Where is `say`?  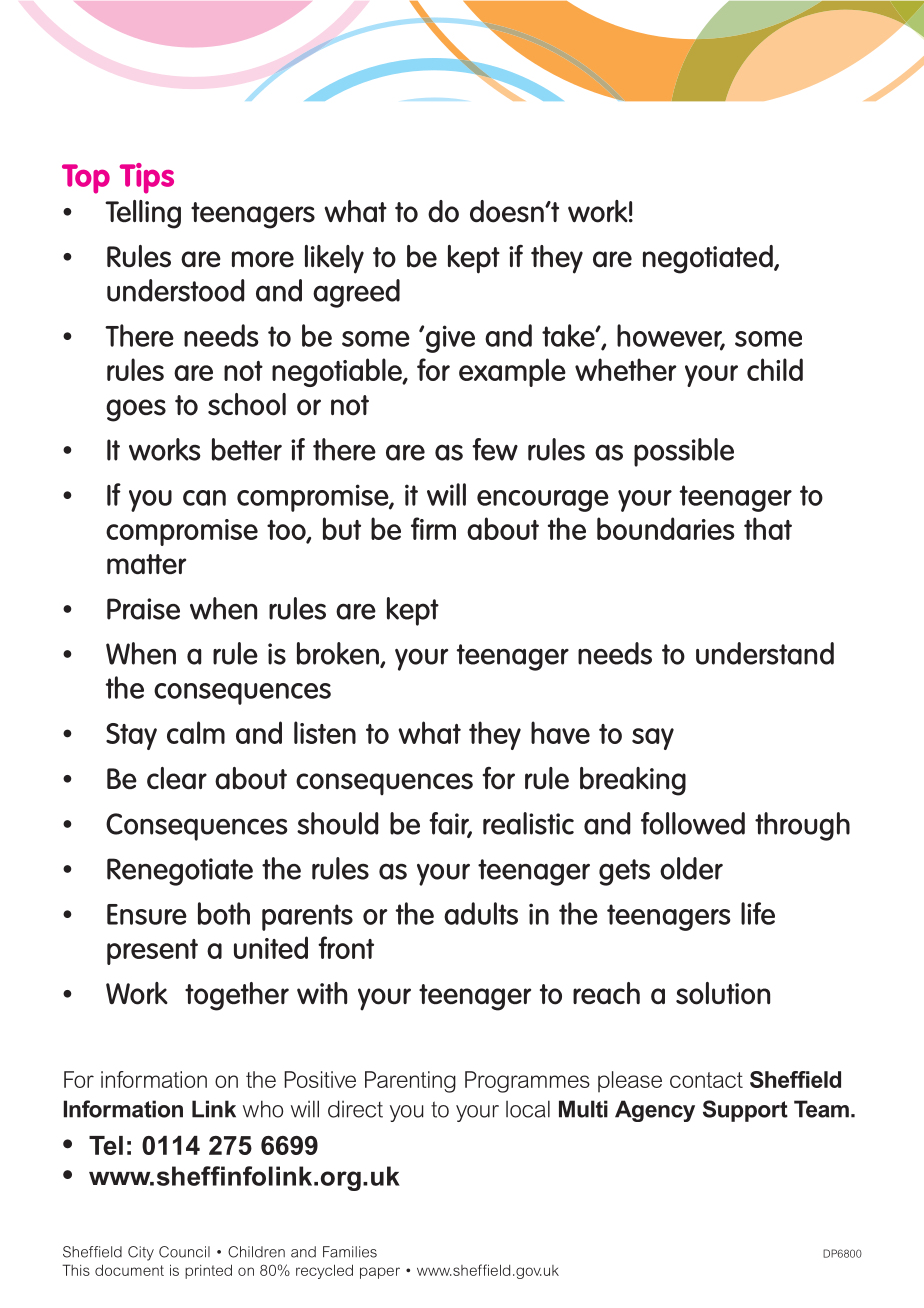 say is located at coordinates (653, 739).
